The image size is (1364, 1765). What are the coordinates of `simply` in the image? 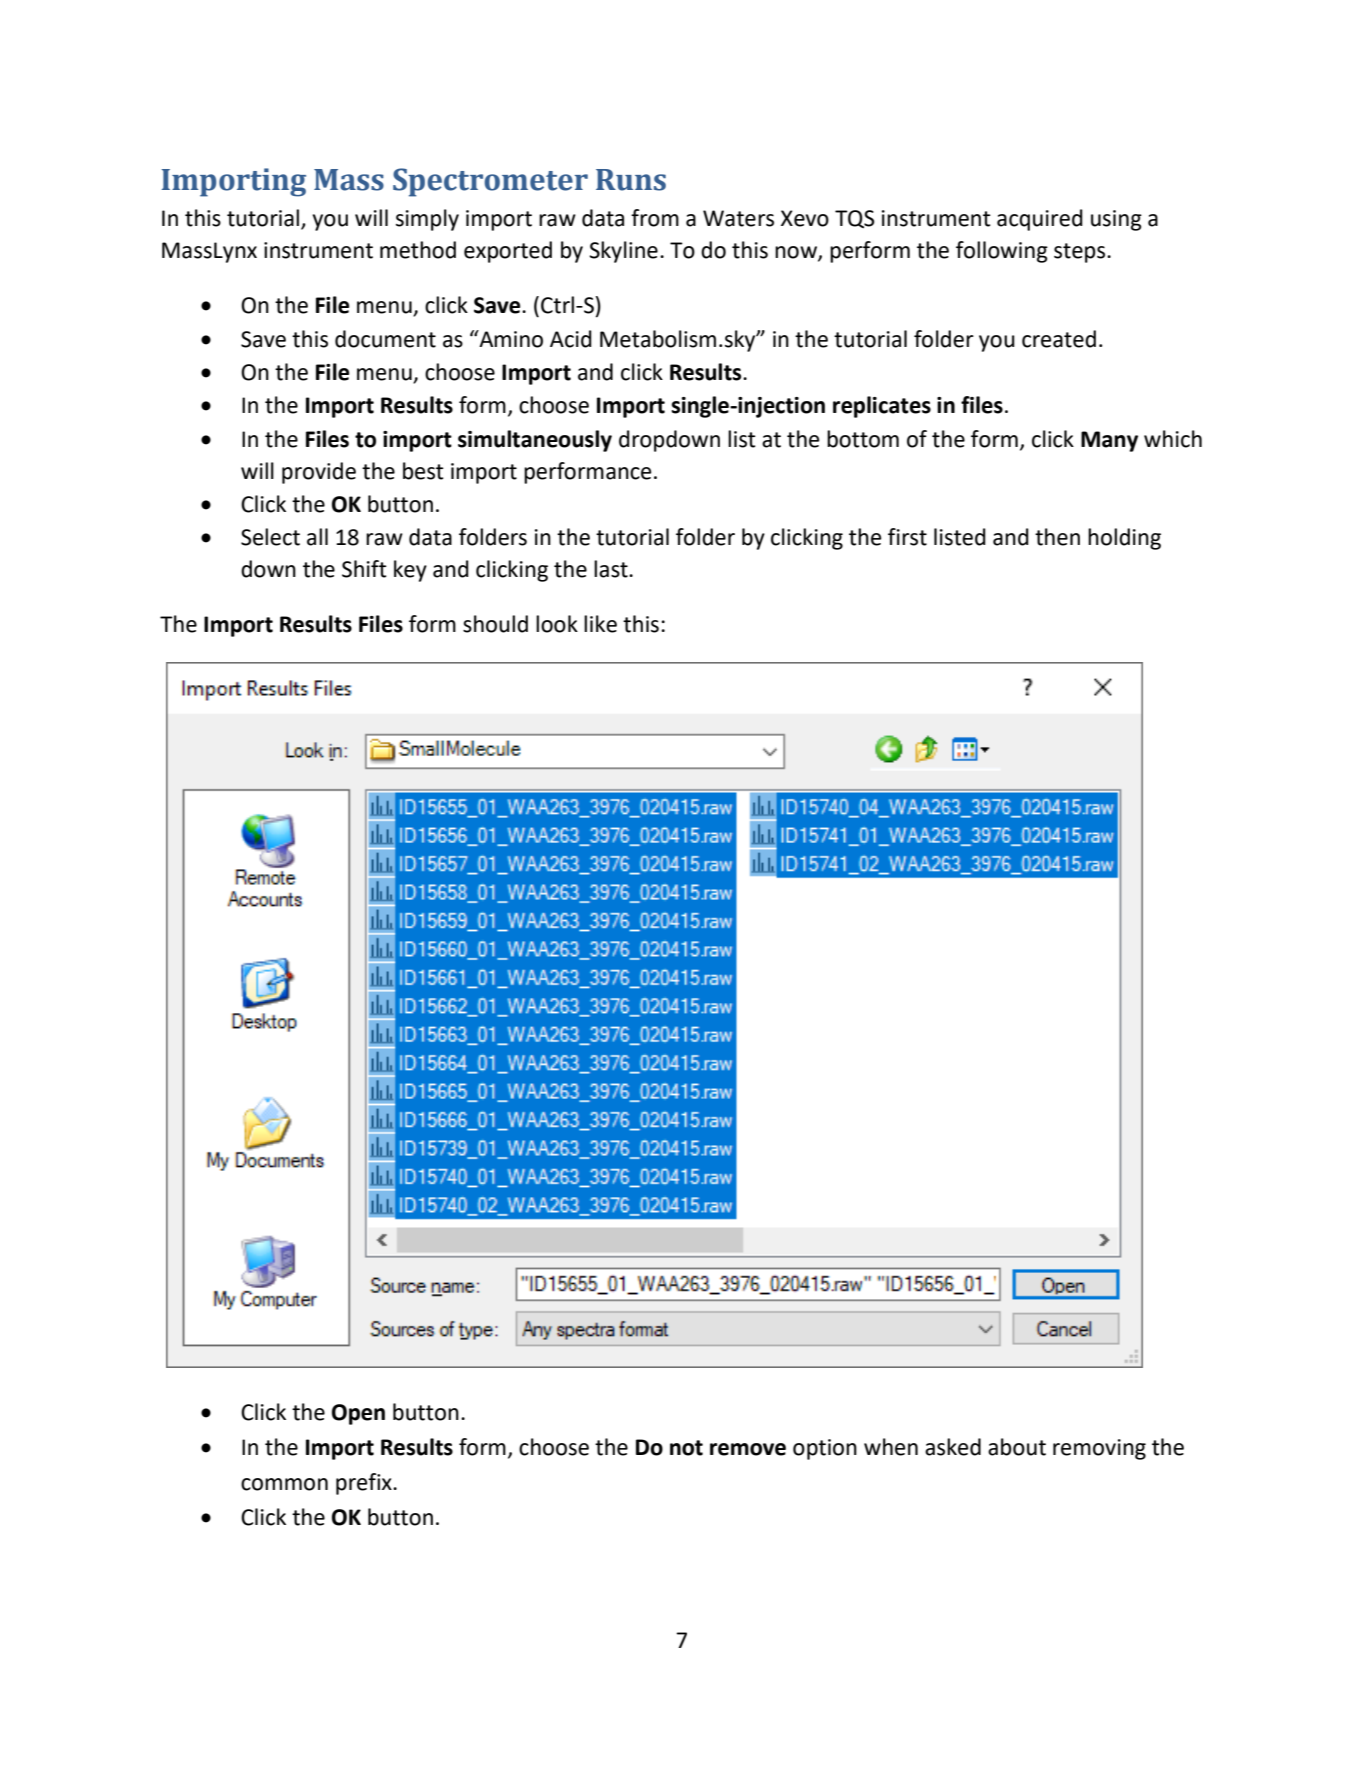 It's located at (427, 220).
